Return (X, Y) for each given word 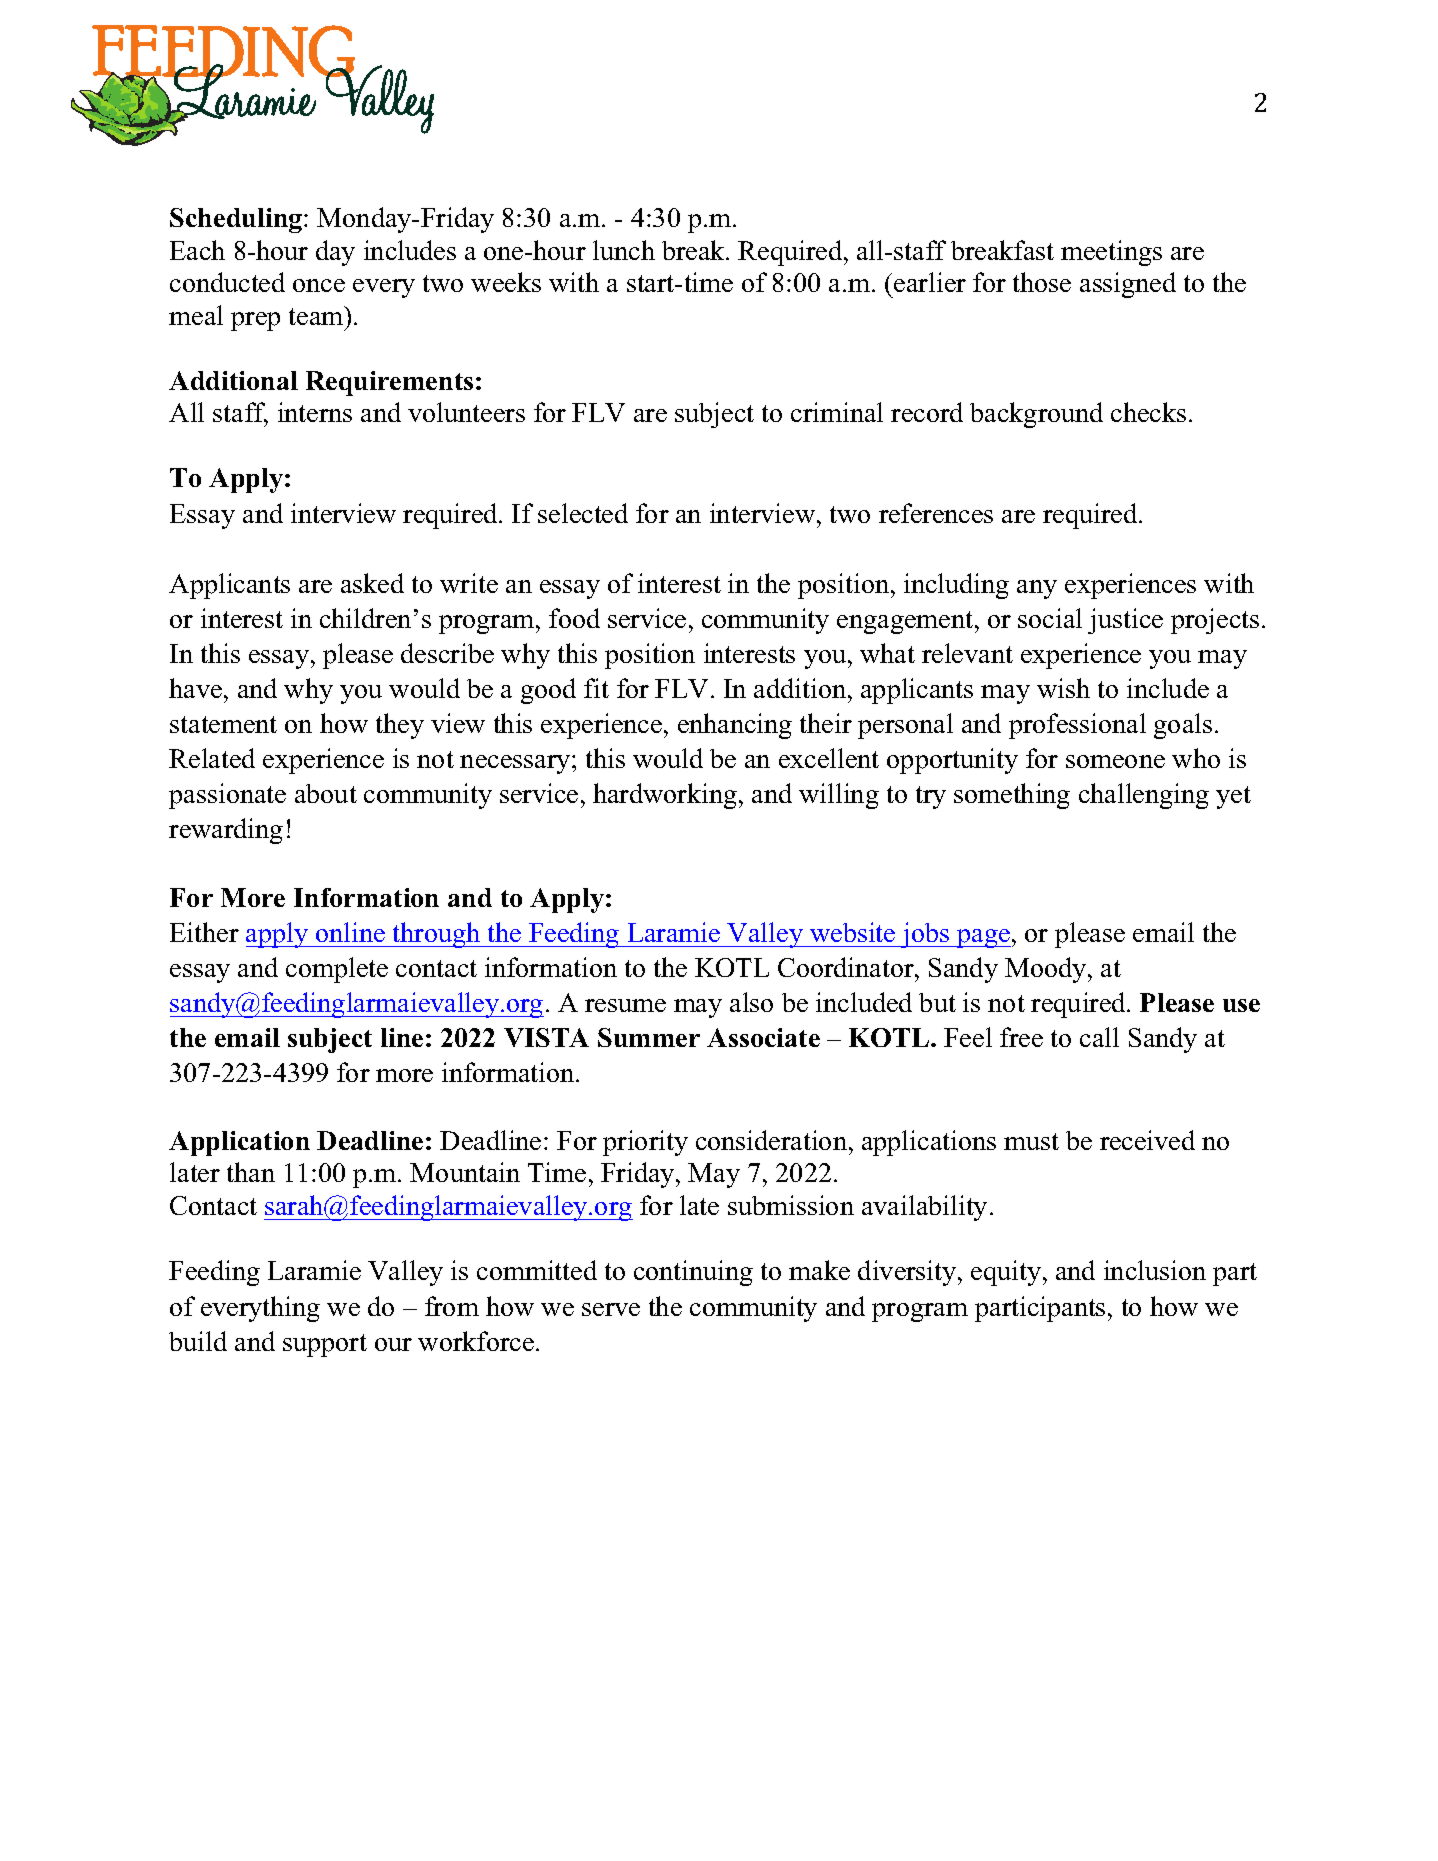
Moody (1047, 970)
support (325, 1345)
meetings (1111, 253)
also (751, 1002)
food (574, 618)
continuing (693, 1273)
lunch (624, 250)
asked (372, 583)
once (319, 285)
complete (337, 970)
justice (1125, 621)
